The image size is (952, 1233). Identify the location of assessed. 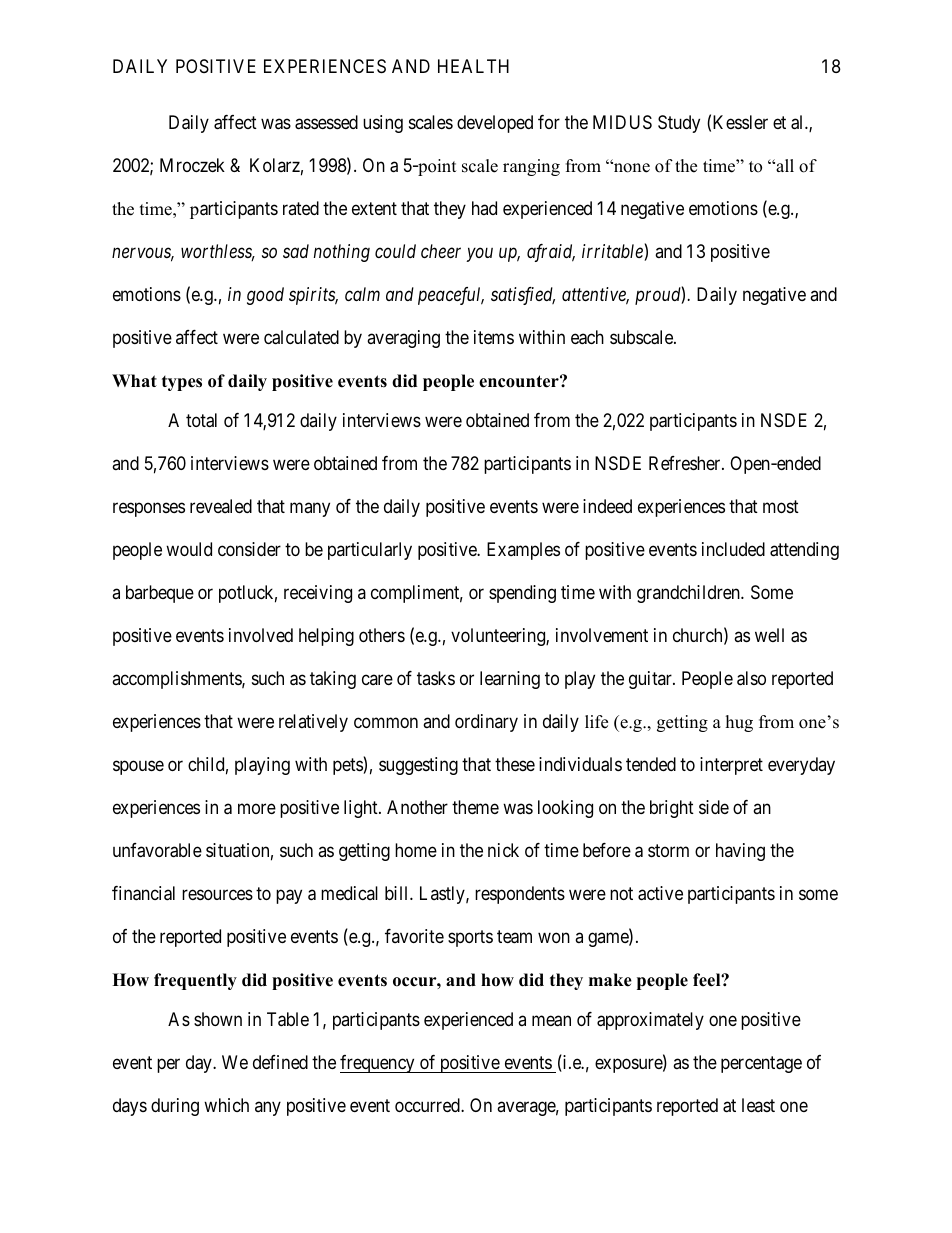
(326, 122).
